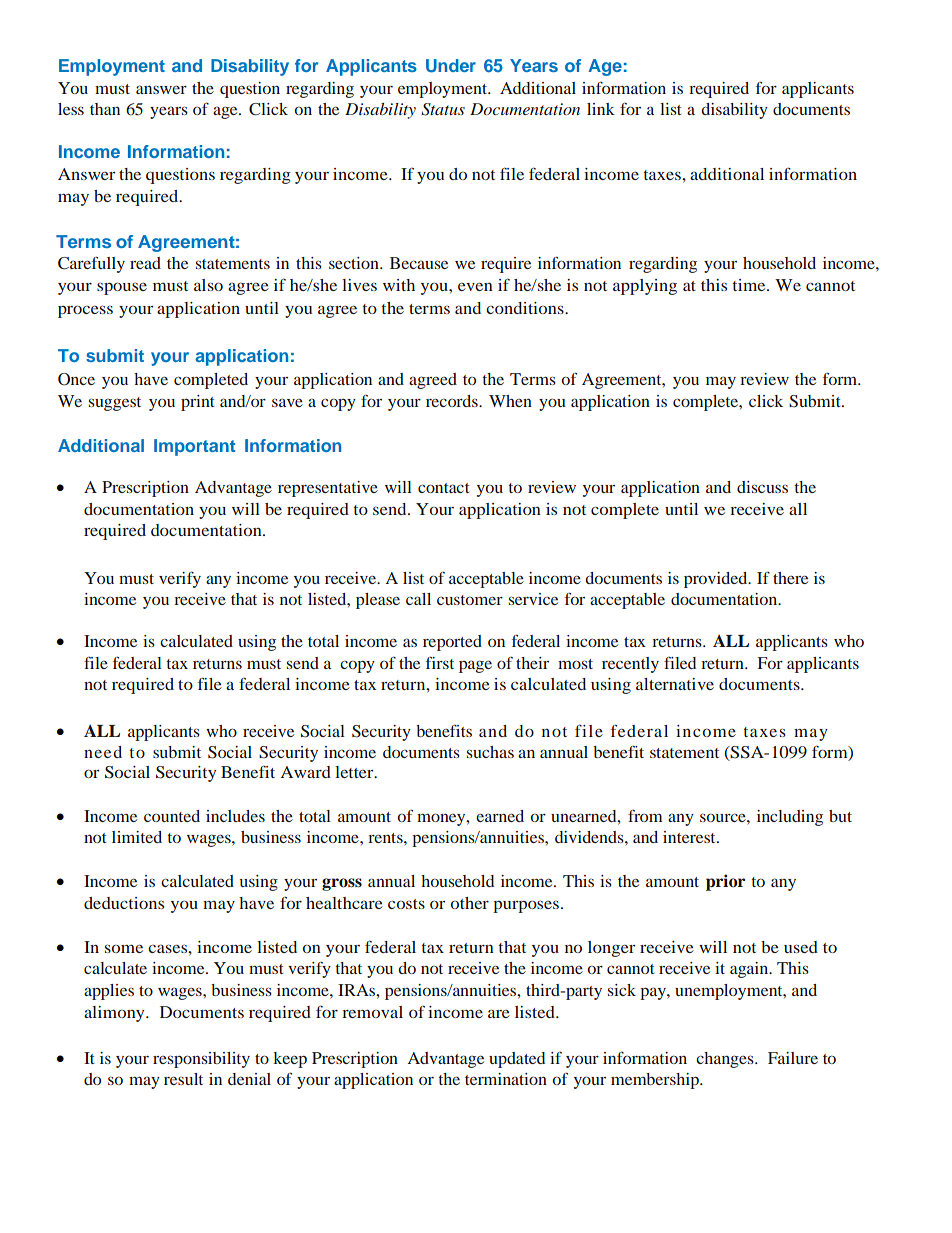  I want to click on link, so click(601, 109).
